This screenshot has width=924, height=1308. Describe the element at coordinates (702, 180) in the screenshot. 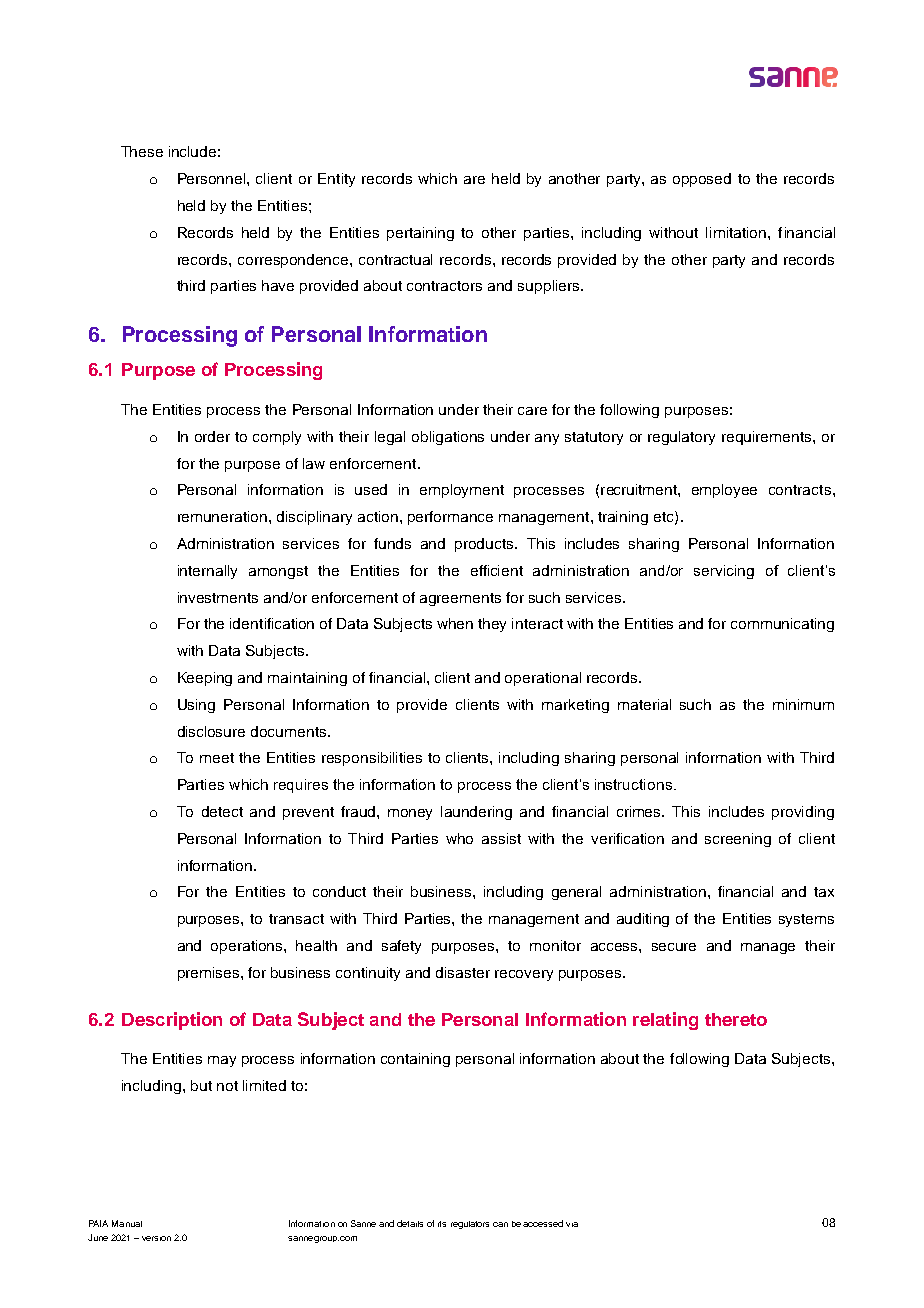

I see `opposed` at that location.
